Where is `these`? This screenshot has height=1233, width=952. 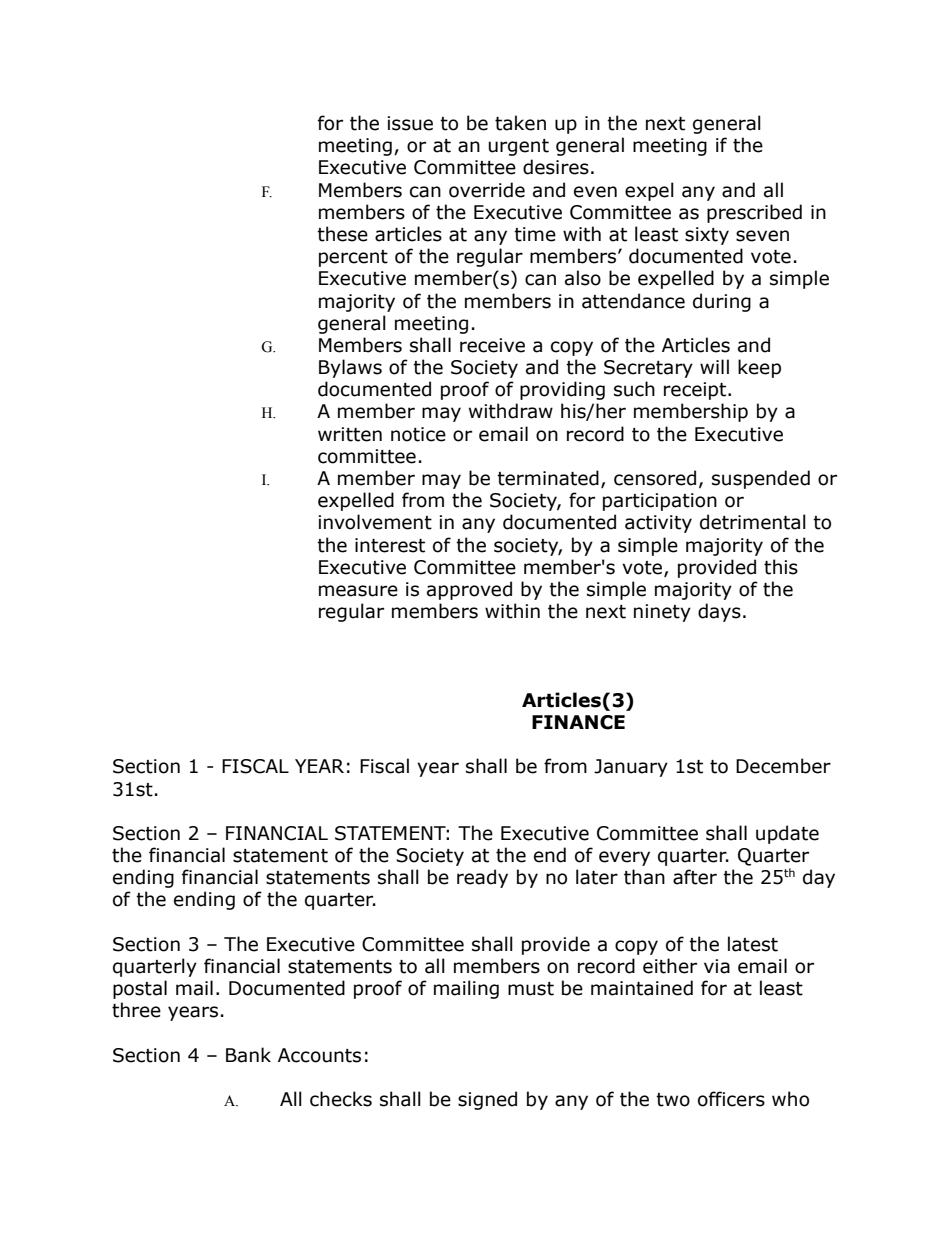 these is located at coordinates (342, 234).
